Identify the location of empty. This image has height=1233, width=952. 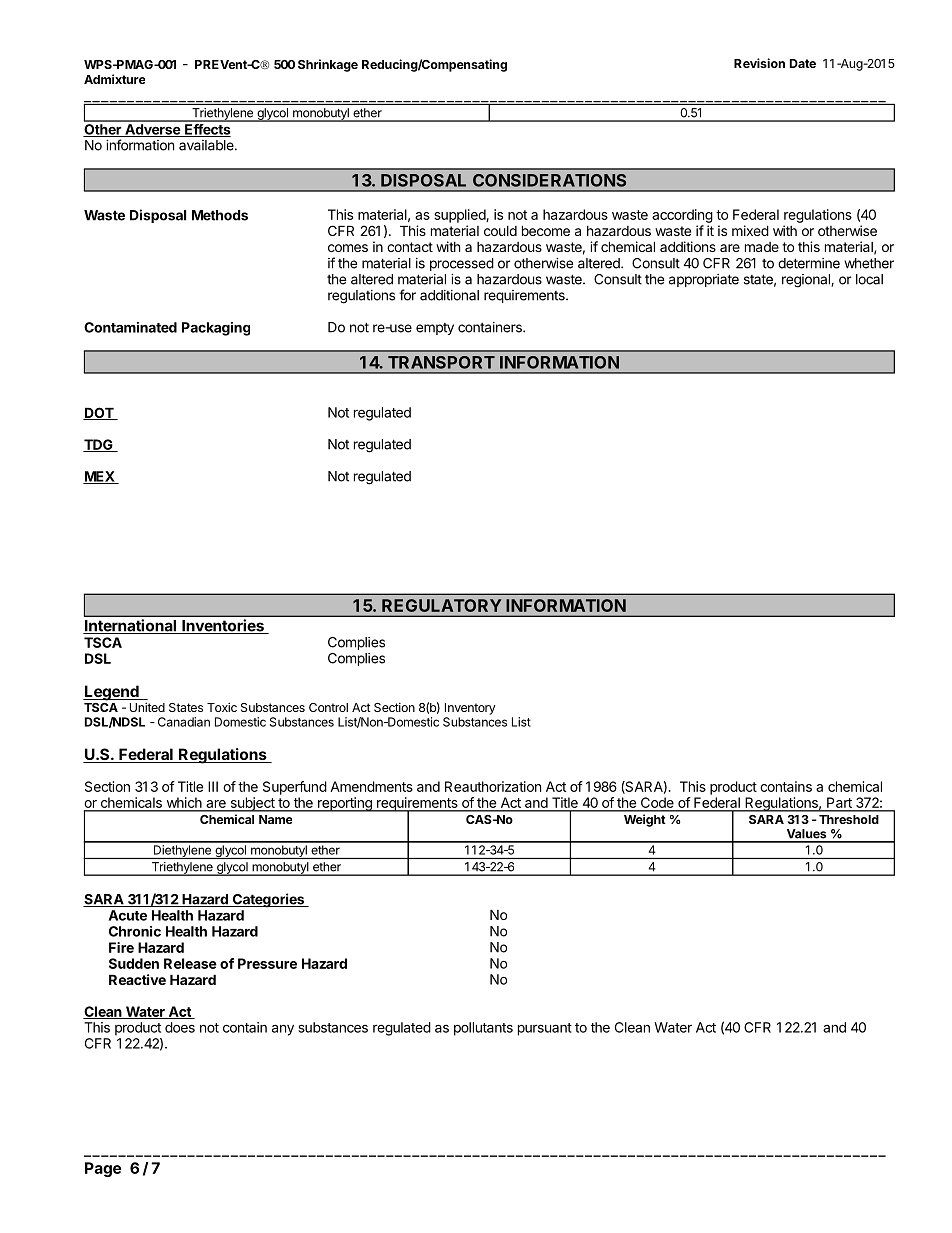
(435, 329).
